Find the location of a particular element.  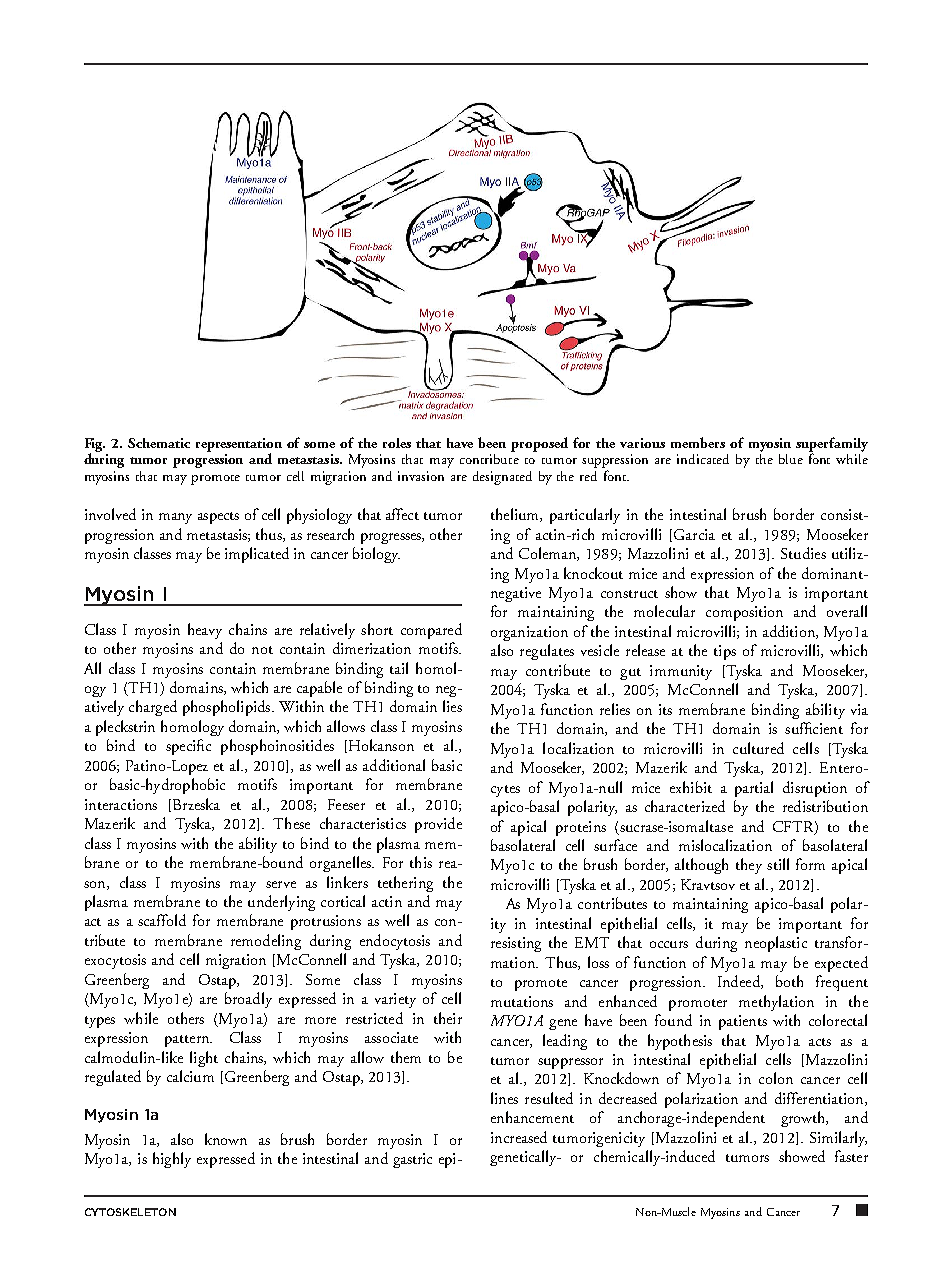

heavy is located at coordinates (205, 631).
